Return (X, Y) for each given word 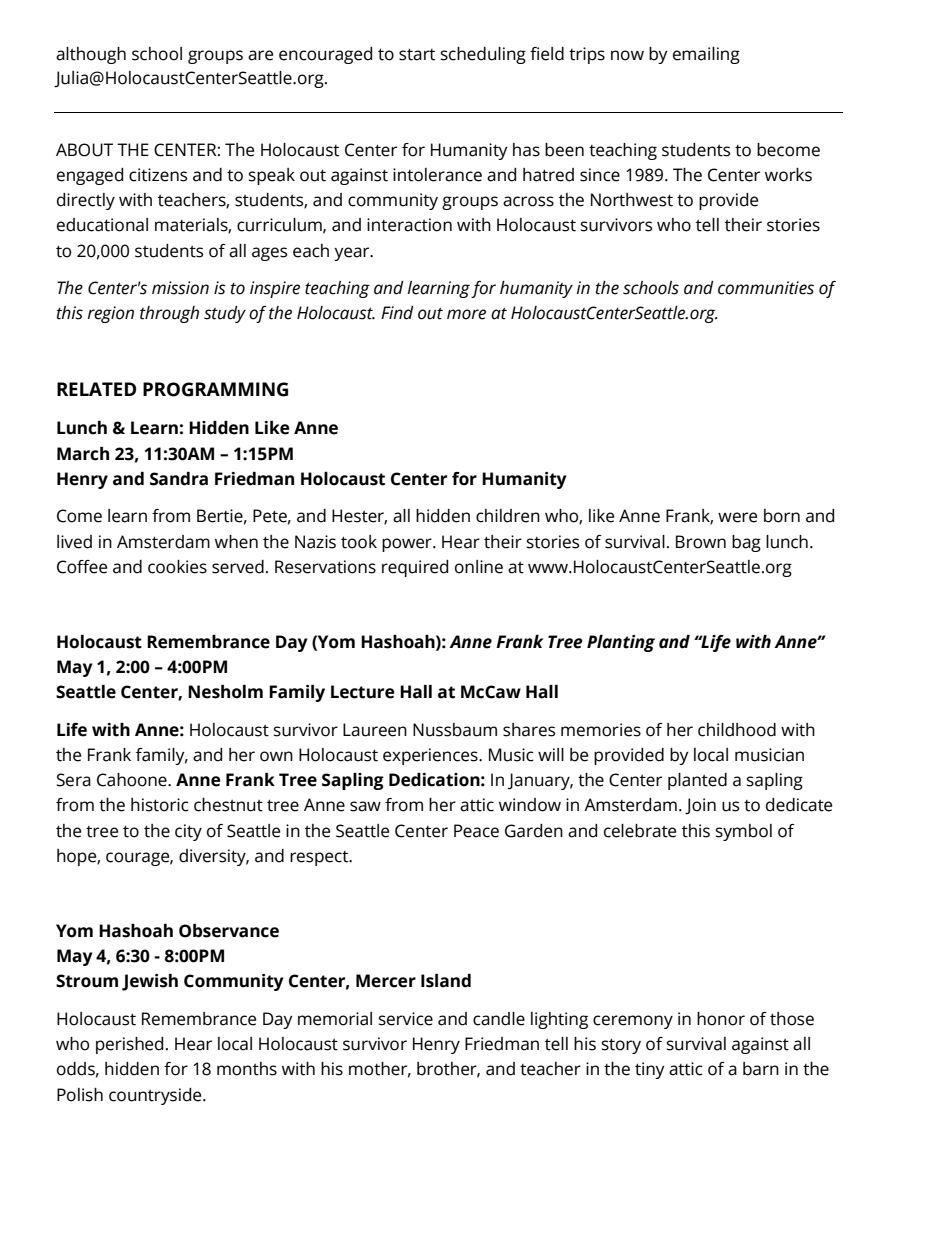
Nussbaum (455, 730)
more (466, 314)
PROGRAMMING (215, 389)
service (406, 1019)
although (91, 55)
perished (129, 1045)
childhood (737, 730)
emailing (706, 55)
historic (160, 805)
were (737, 517)
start (417, 54)
